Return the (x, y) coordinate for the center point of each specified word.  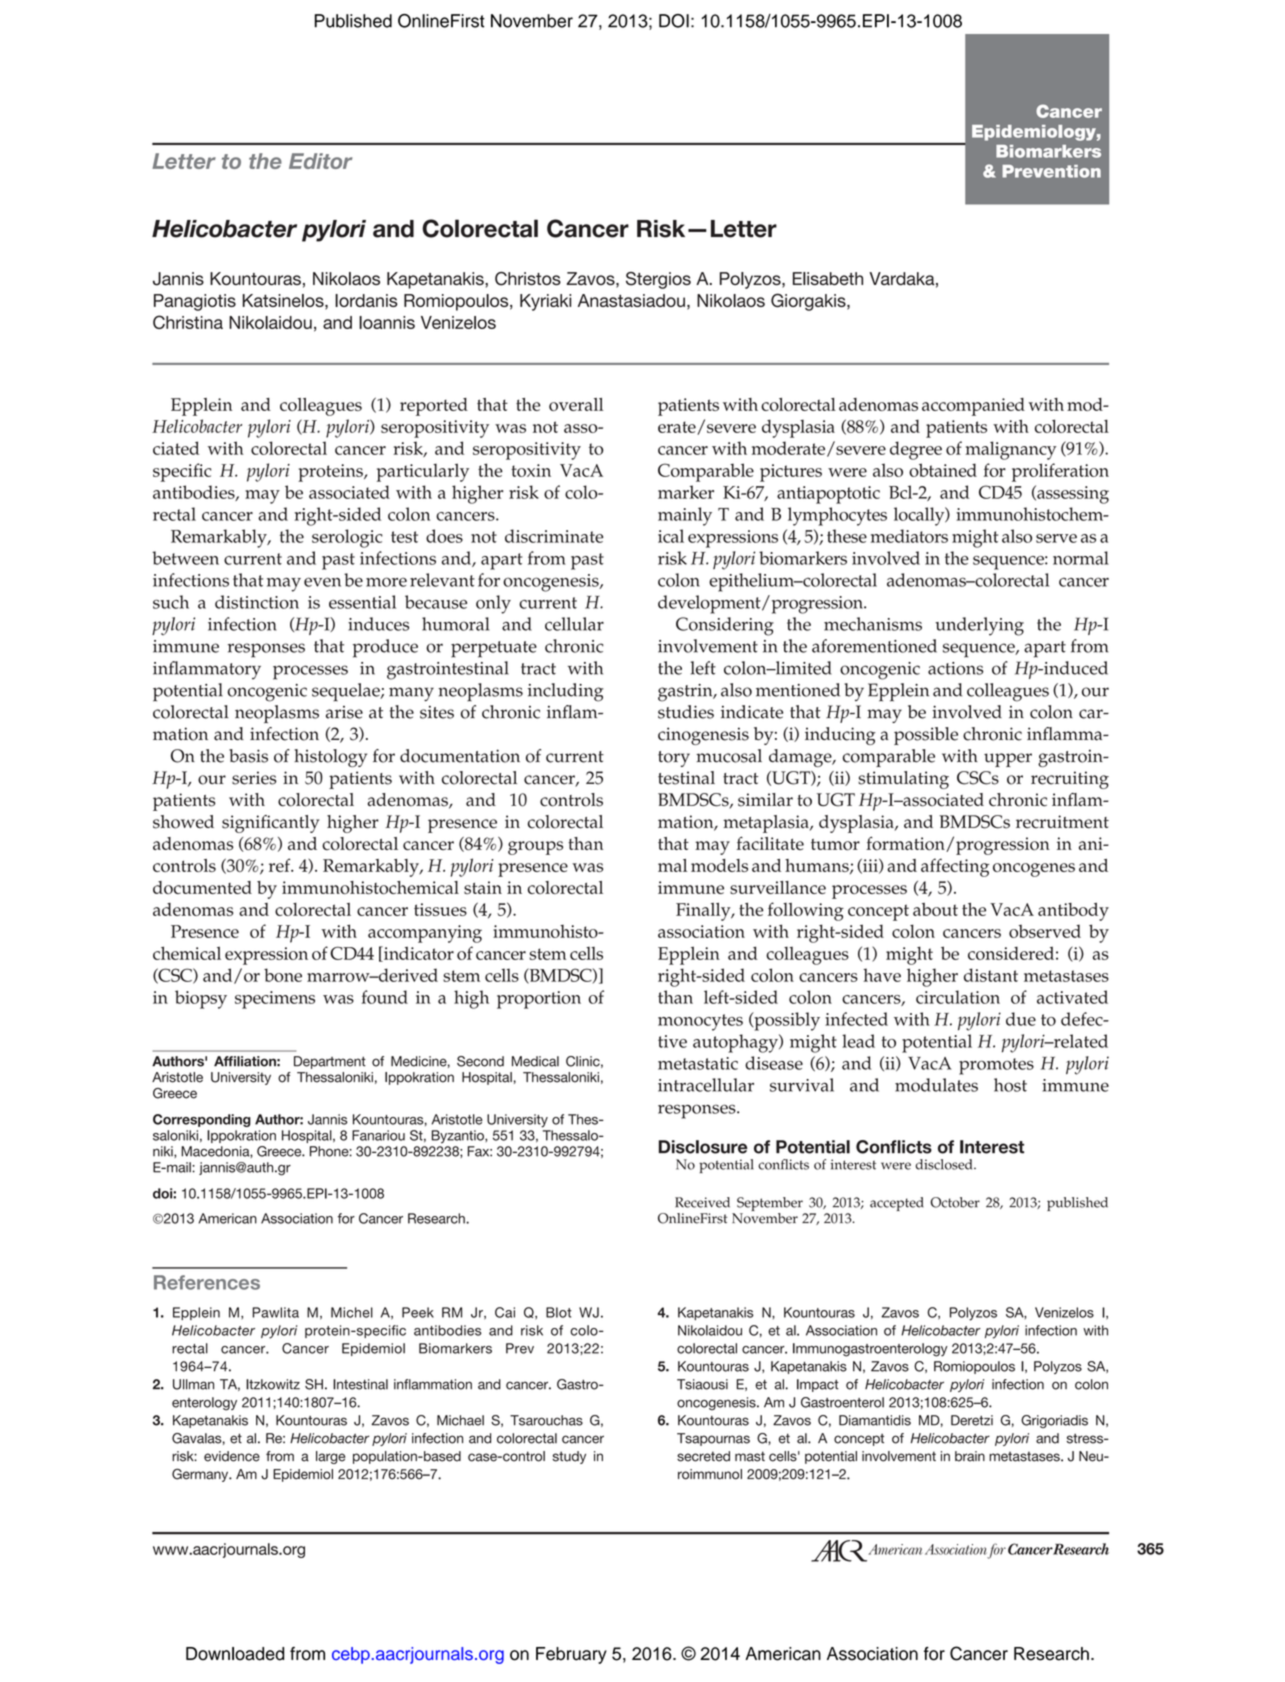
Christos (528, 279)
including (566, 692)
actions (955, 668)
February (571, 1655)
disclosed (945, 1164)
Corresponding (202, 1120)
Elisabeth (828, 278)
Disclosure (703, 1147)
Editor (320, 161)
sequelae (347, 692)
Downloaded (235, 1654)
